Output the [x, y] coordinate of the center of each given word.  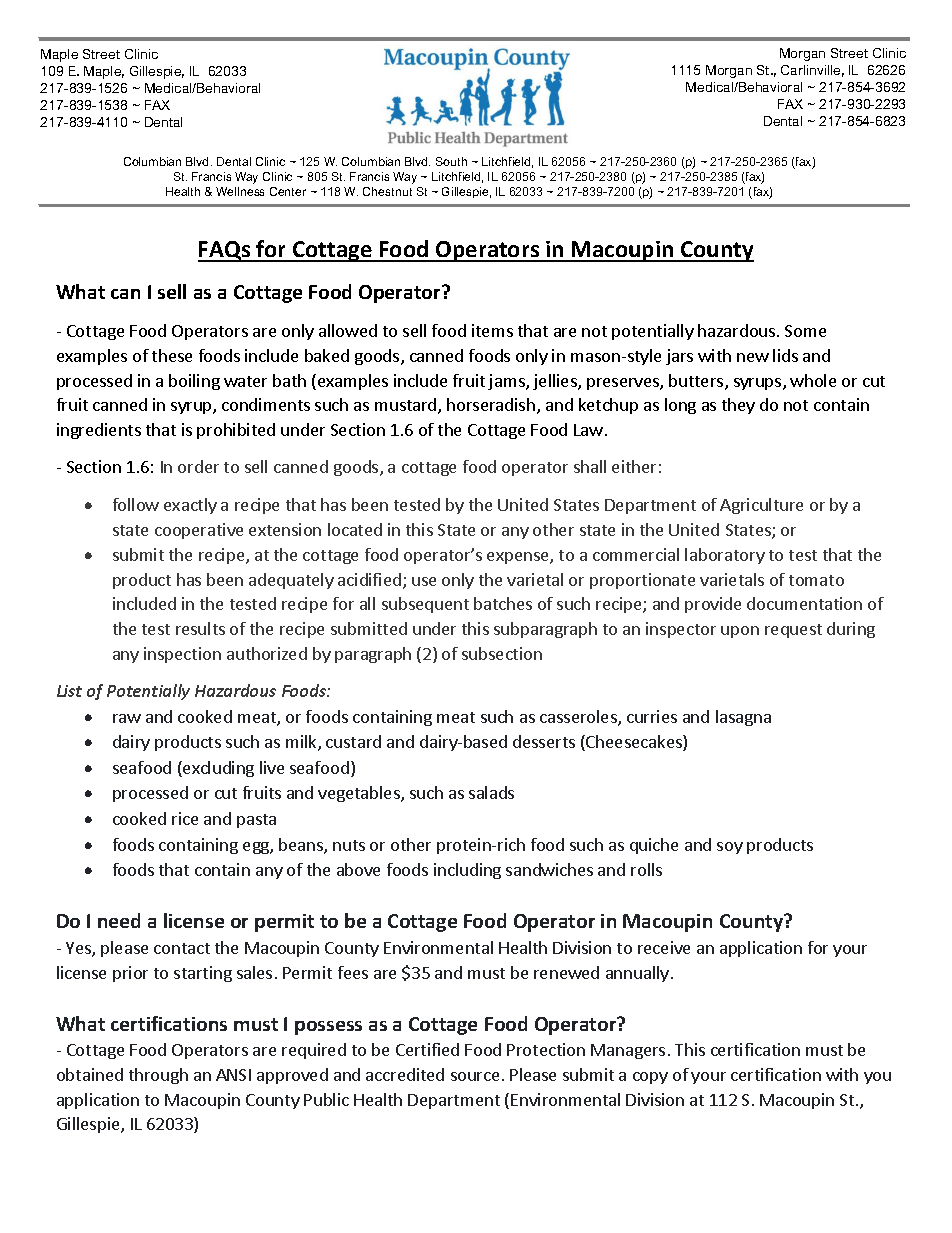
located [355, 529]
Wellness [240, 191]
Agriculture [761, 506]
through [158, 1076]
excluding [217, 769]
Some [805, 331]
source [475, 1076]
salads [491, 792]
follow [136, 504]
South [451, 161]
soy [730, 848]
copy [650, 1078]
